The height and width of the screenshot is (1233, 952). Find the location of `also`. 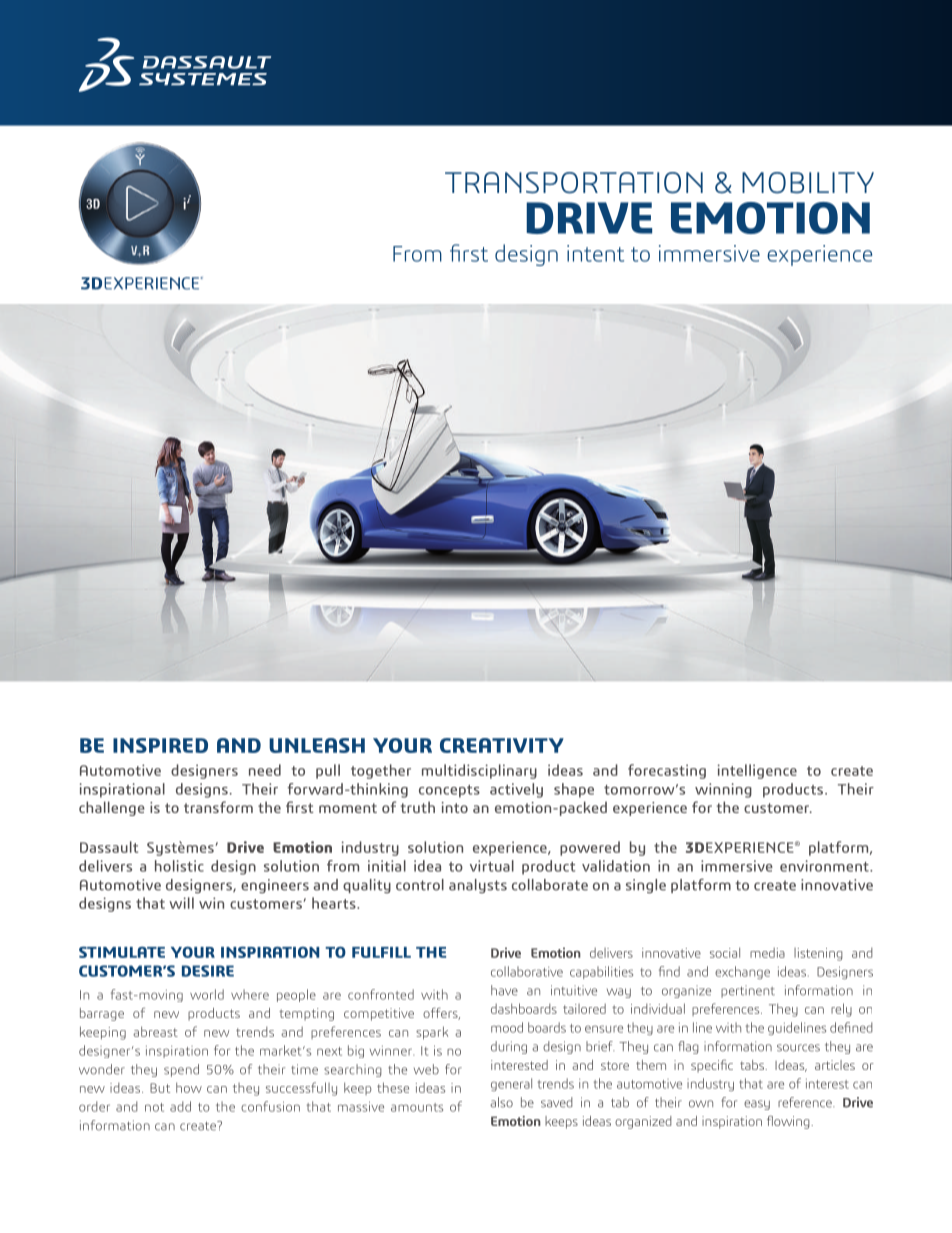

also is located at coordinates (501, 1102).
